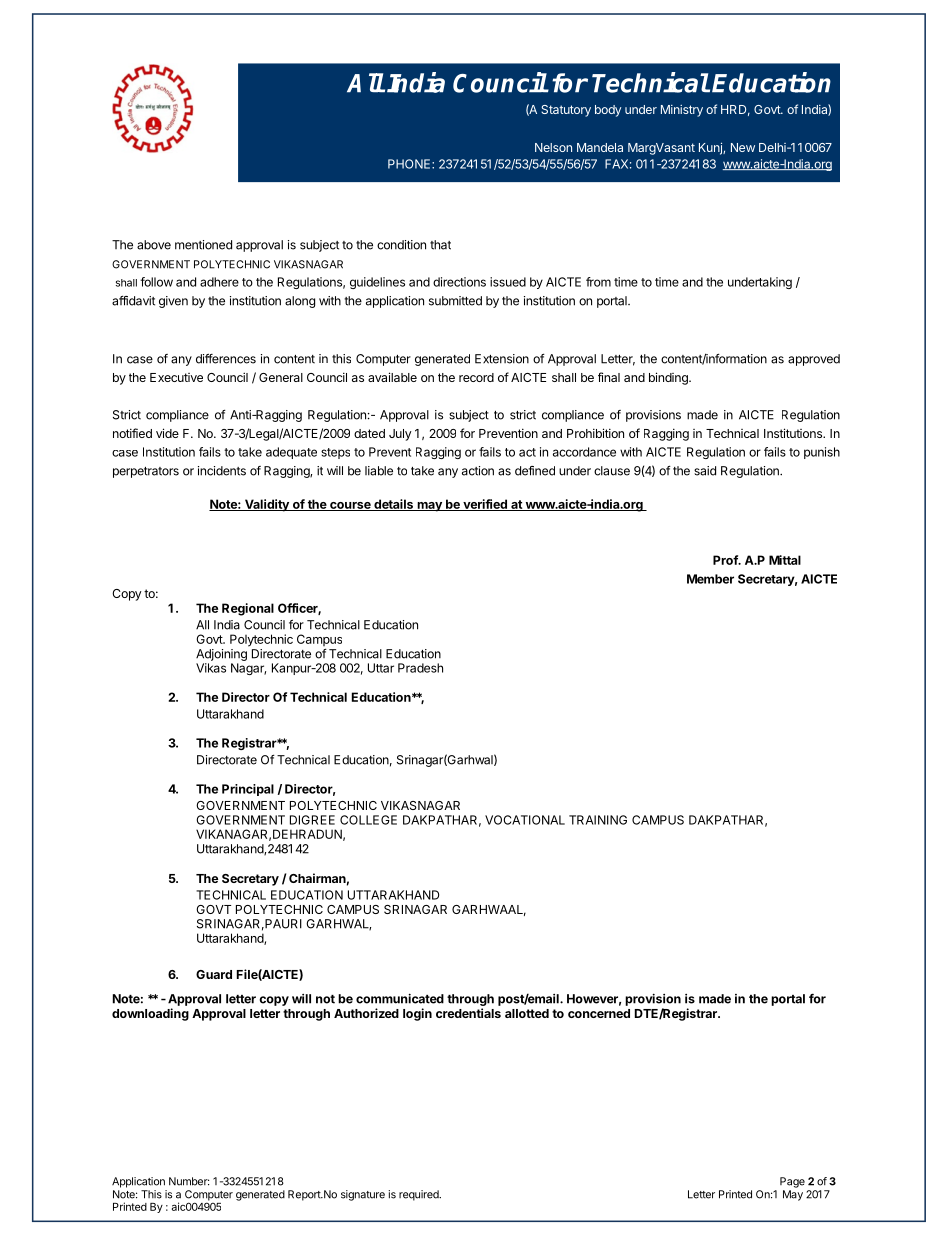 This document has width=952, height=1233. Describe the element at coordinates (248, 790) in the document. I see `Principal` at that location.
